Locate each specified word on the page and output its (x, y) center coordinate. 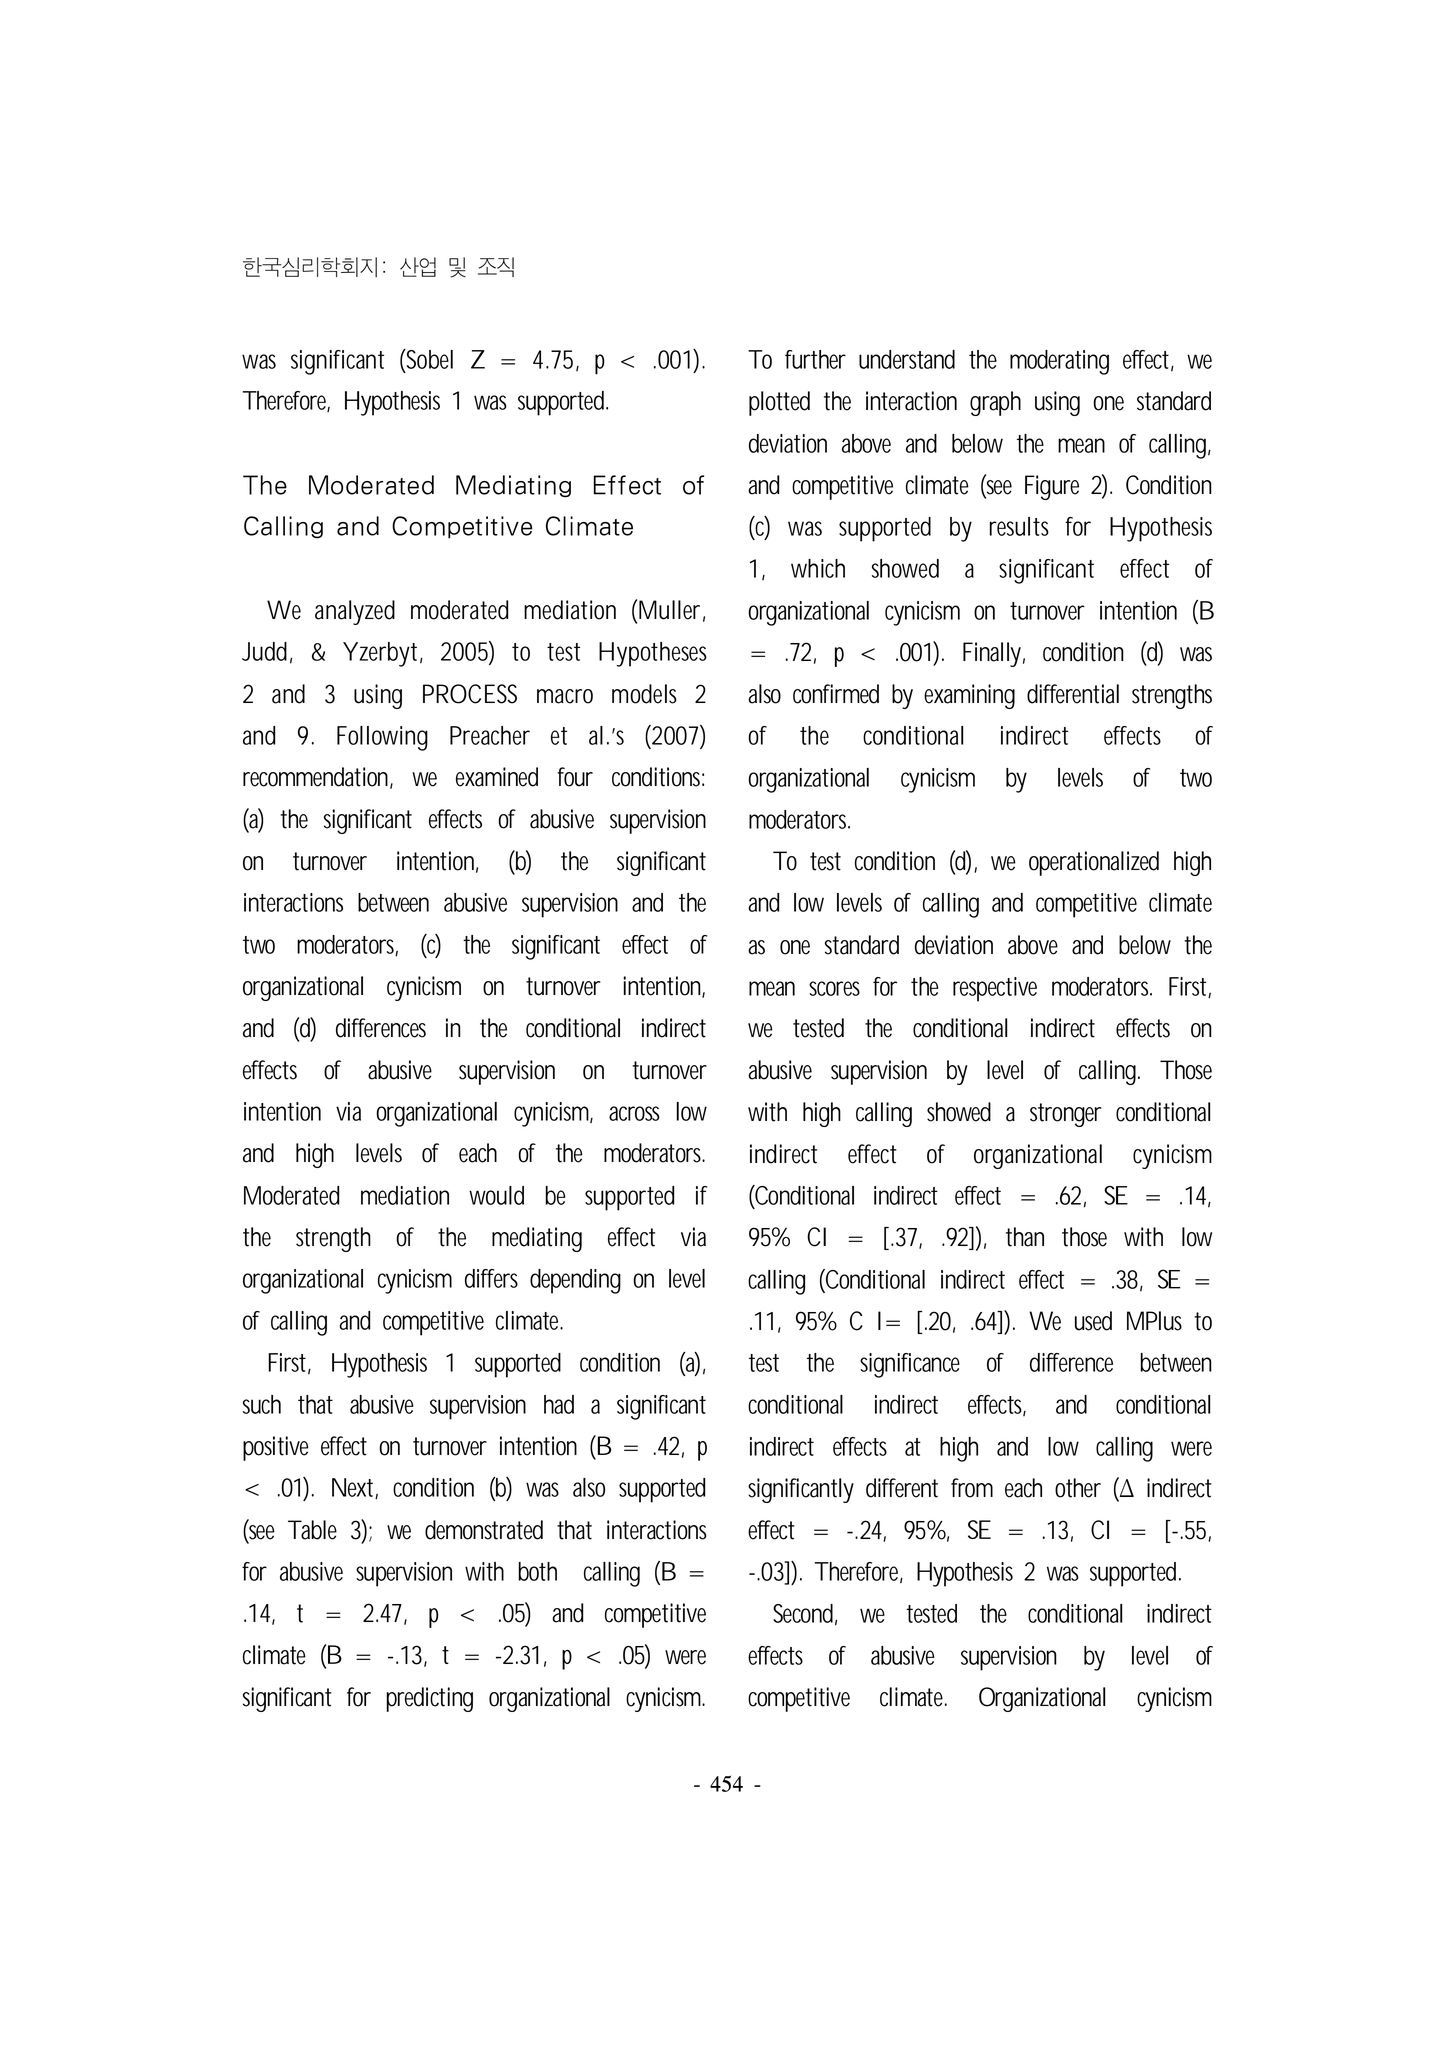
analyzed (355, 612)
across (634, 1113)
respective (995, 989)
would (496, 1195)
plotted (779, 403)
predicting (429, 1699)
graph (995, 403)
